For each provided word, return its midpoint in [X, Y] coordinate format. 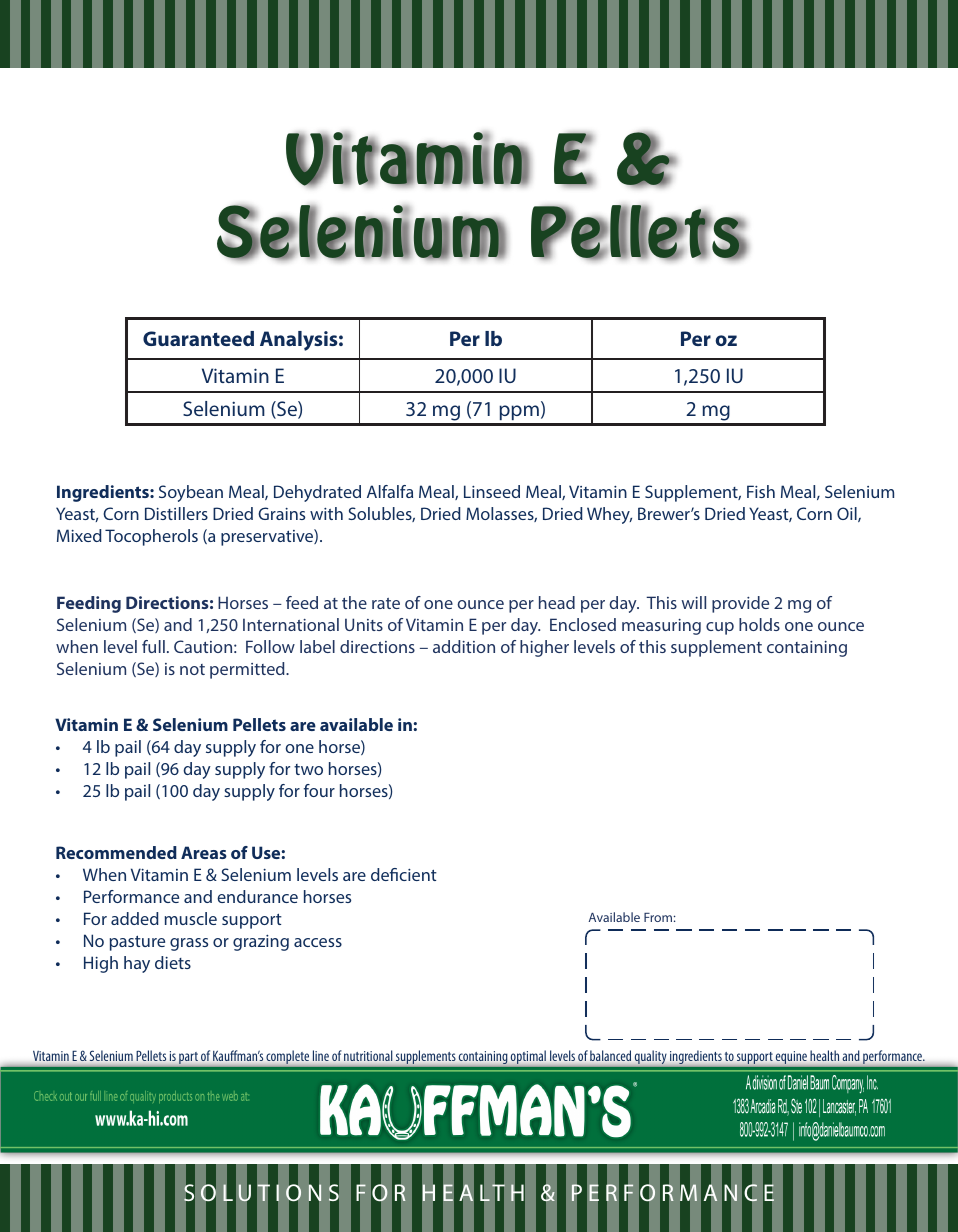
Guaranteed [198, 338]
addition [464, 646]
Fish [761, 491]
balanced [610, 1055]
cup [720, 628]
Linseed [492, 491]
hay [137, 964]
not [192, 669]
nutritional [368, 1055]
